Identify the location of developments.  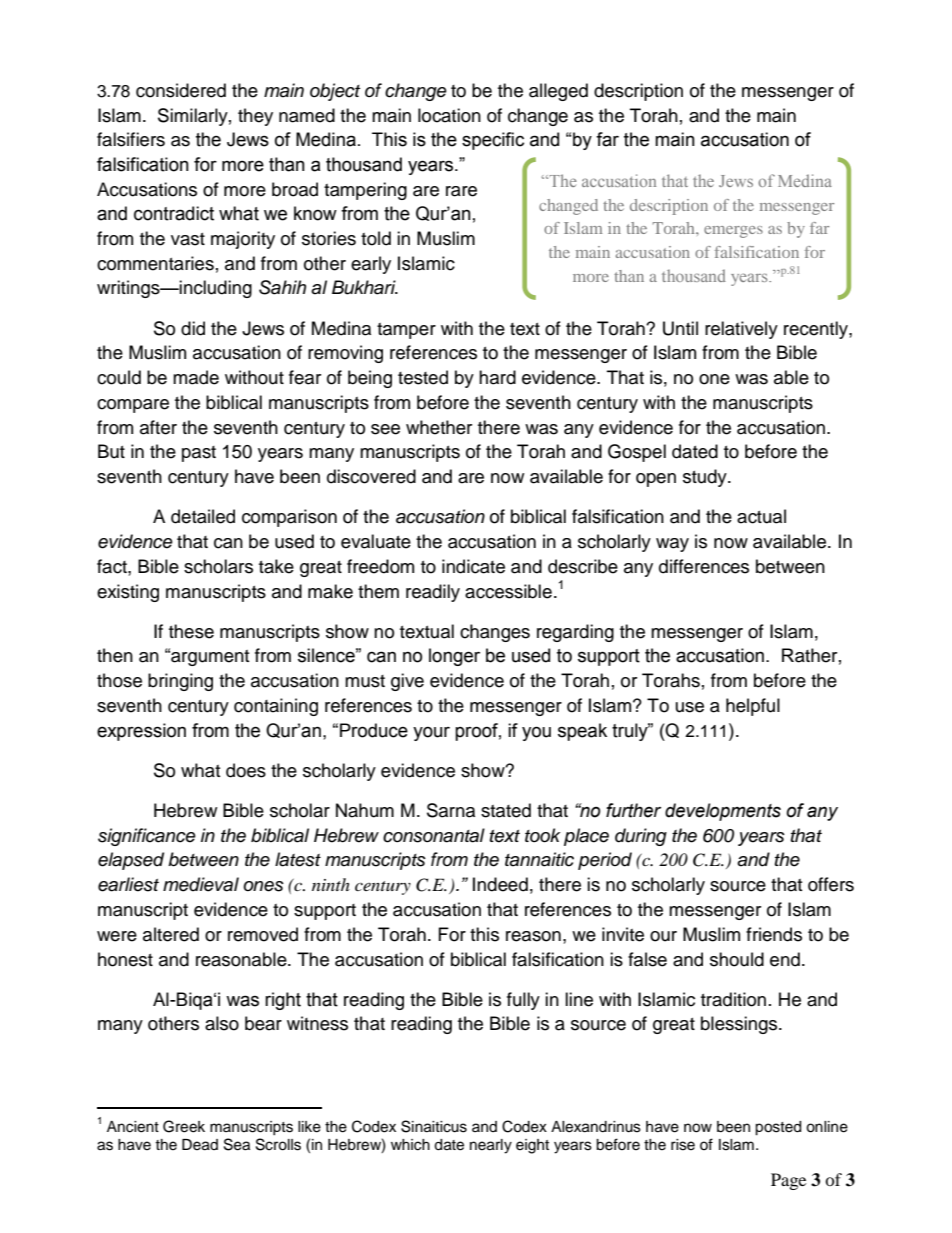
(723, 812).
